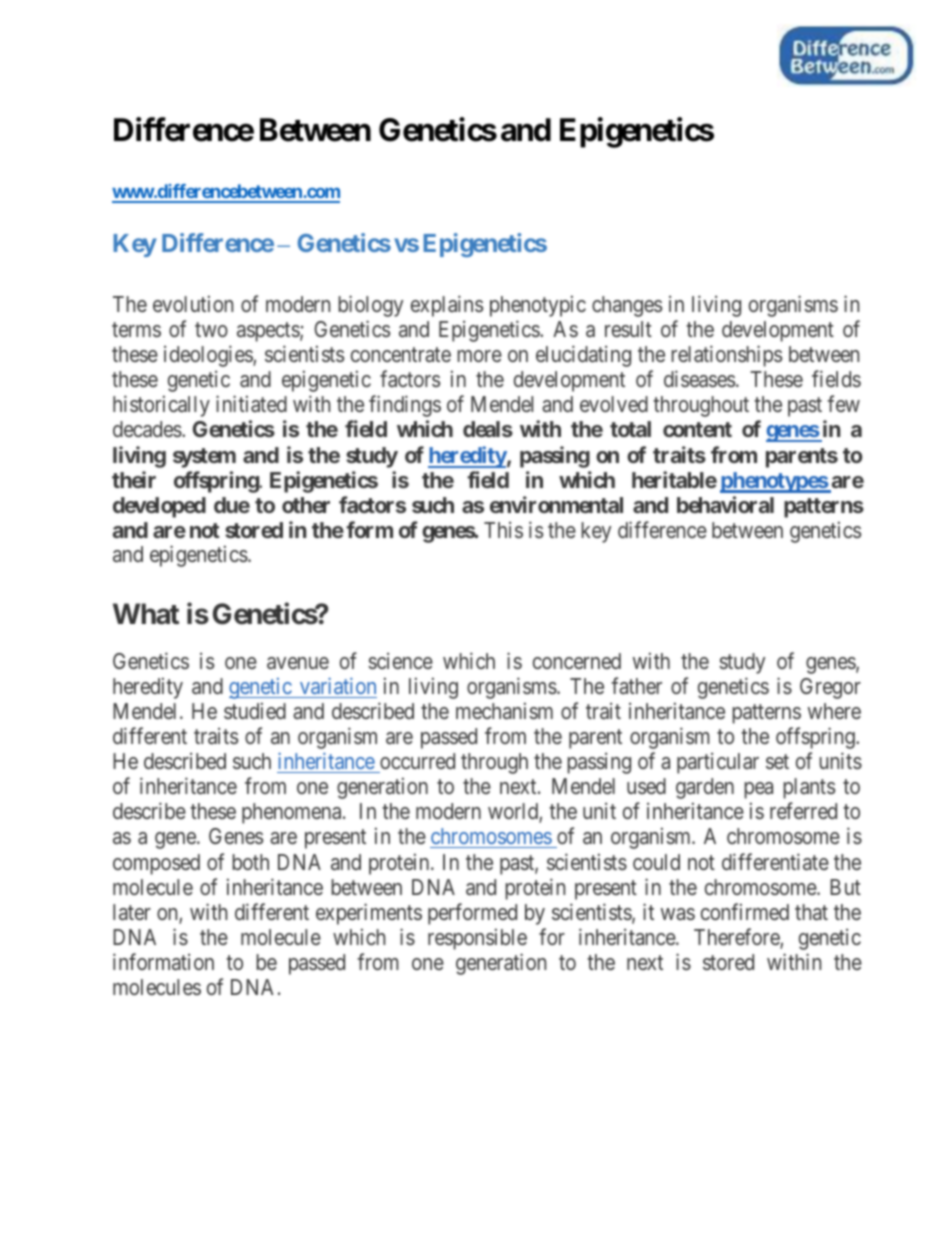 This image has height=1233, width=952. Describe the element at coordinates (417, 761) in the image. I see `occurred` at that location.
